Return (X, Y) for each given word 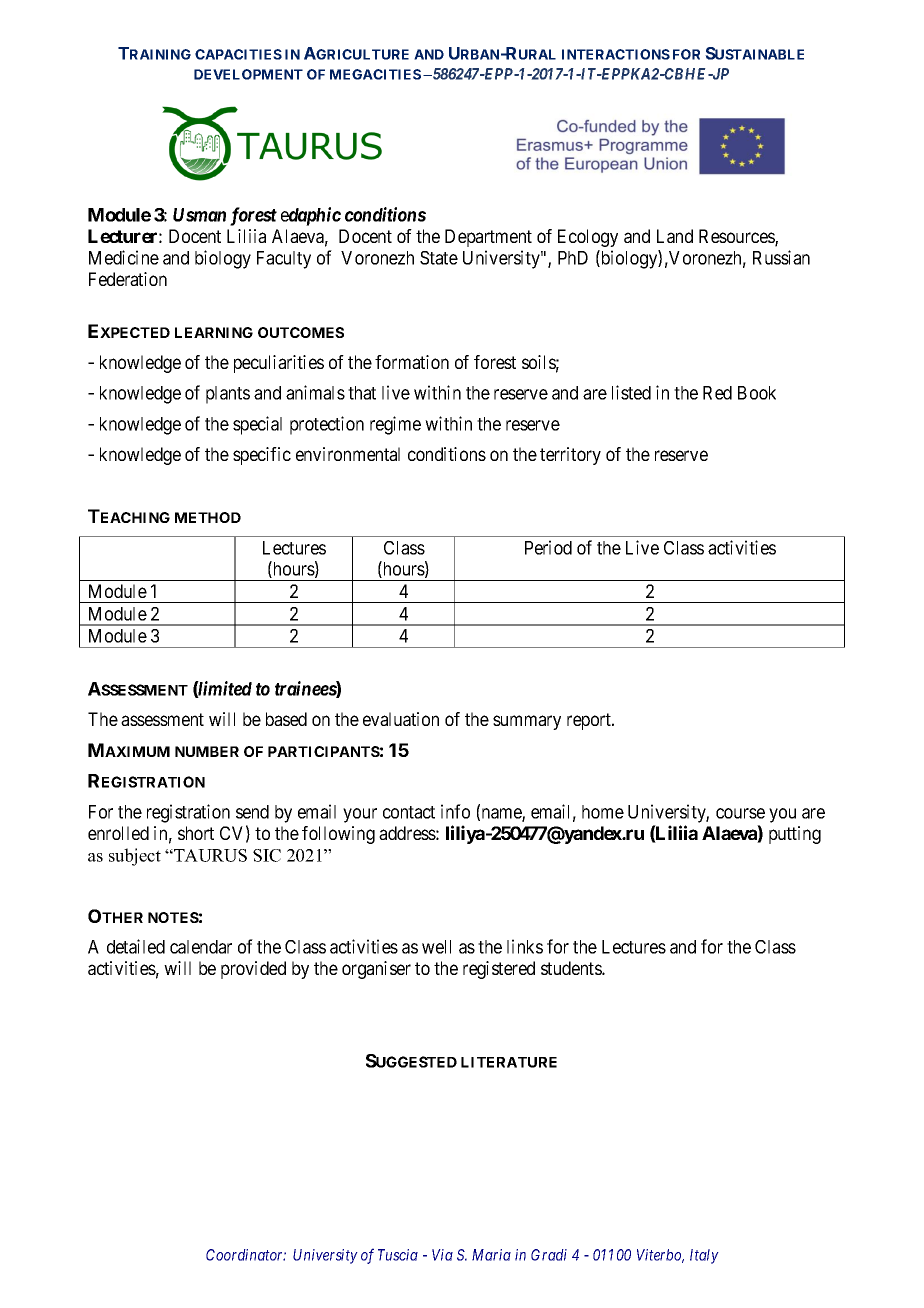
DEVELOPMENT (248, 74)
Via (442, 1255)
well (436, 947)
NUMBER (207, 751)
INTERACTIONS (616, 54)
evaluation (401, 719)
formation (412, 362)
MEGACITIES (375, 74)
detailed (136, 946)
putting (795, 835)
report (590, 721)
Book (757, 393)
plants (228, 395)
